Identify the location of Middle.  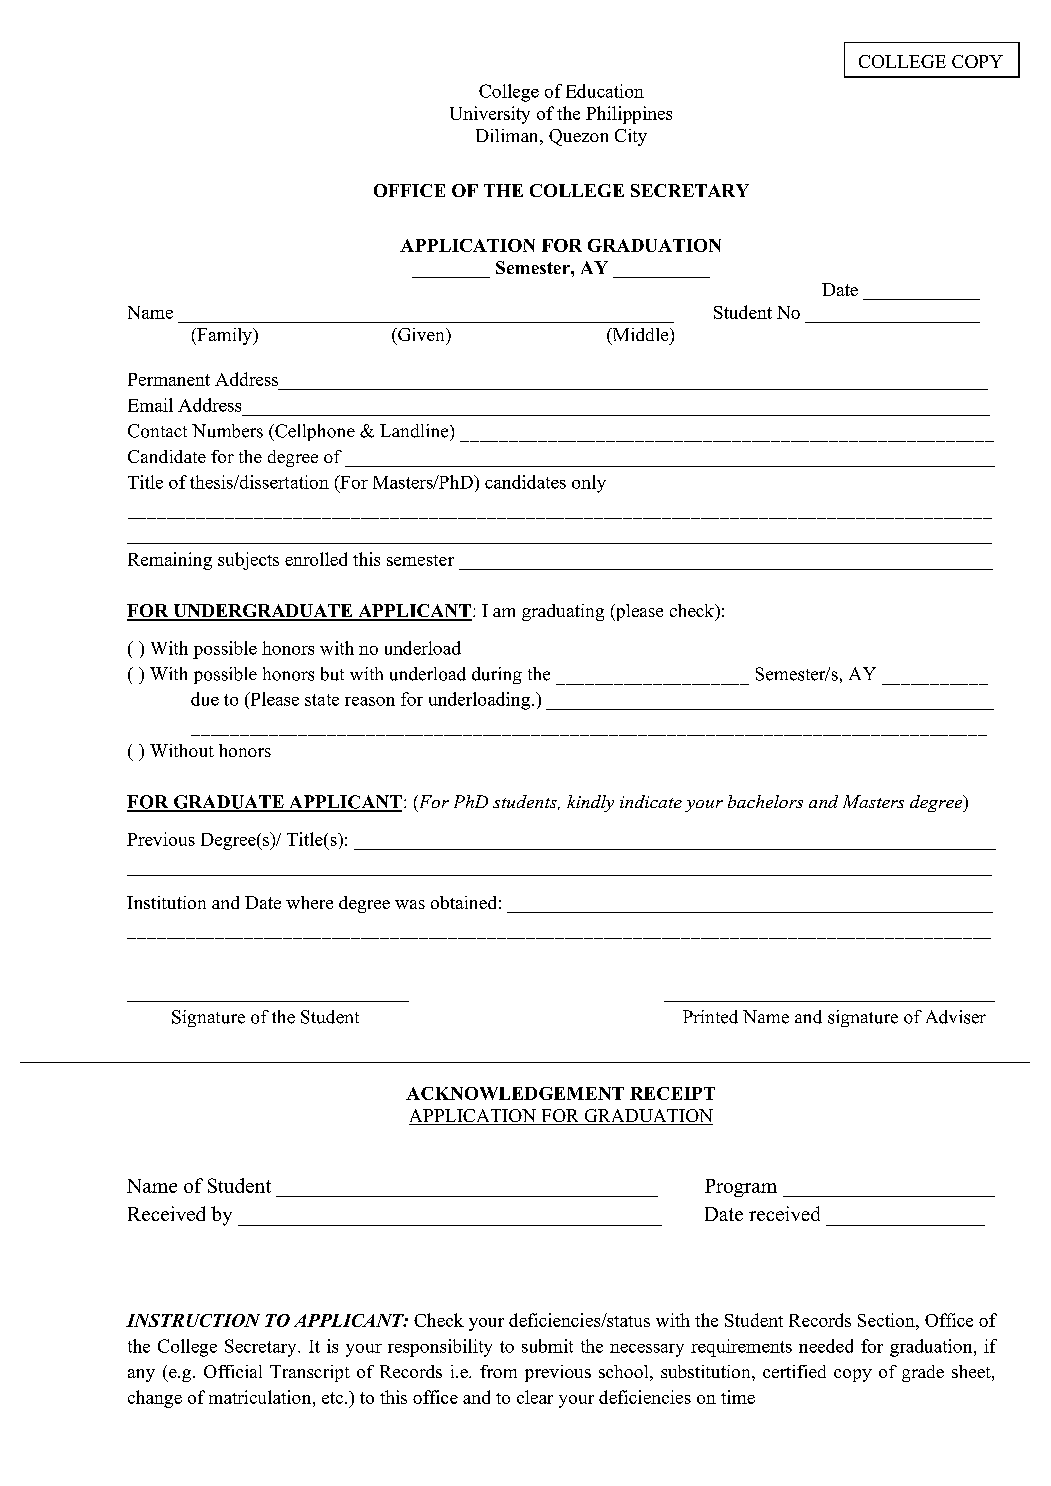
(640, 336).
